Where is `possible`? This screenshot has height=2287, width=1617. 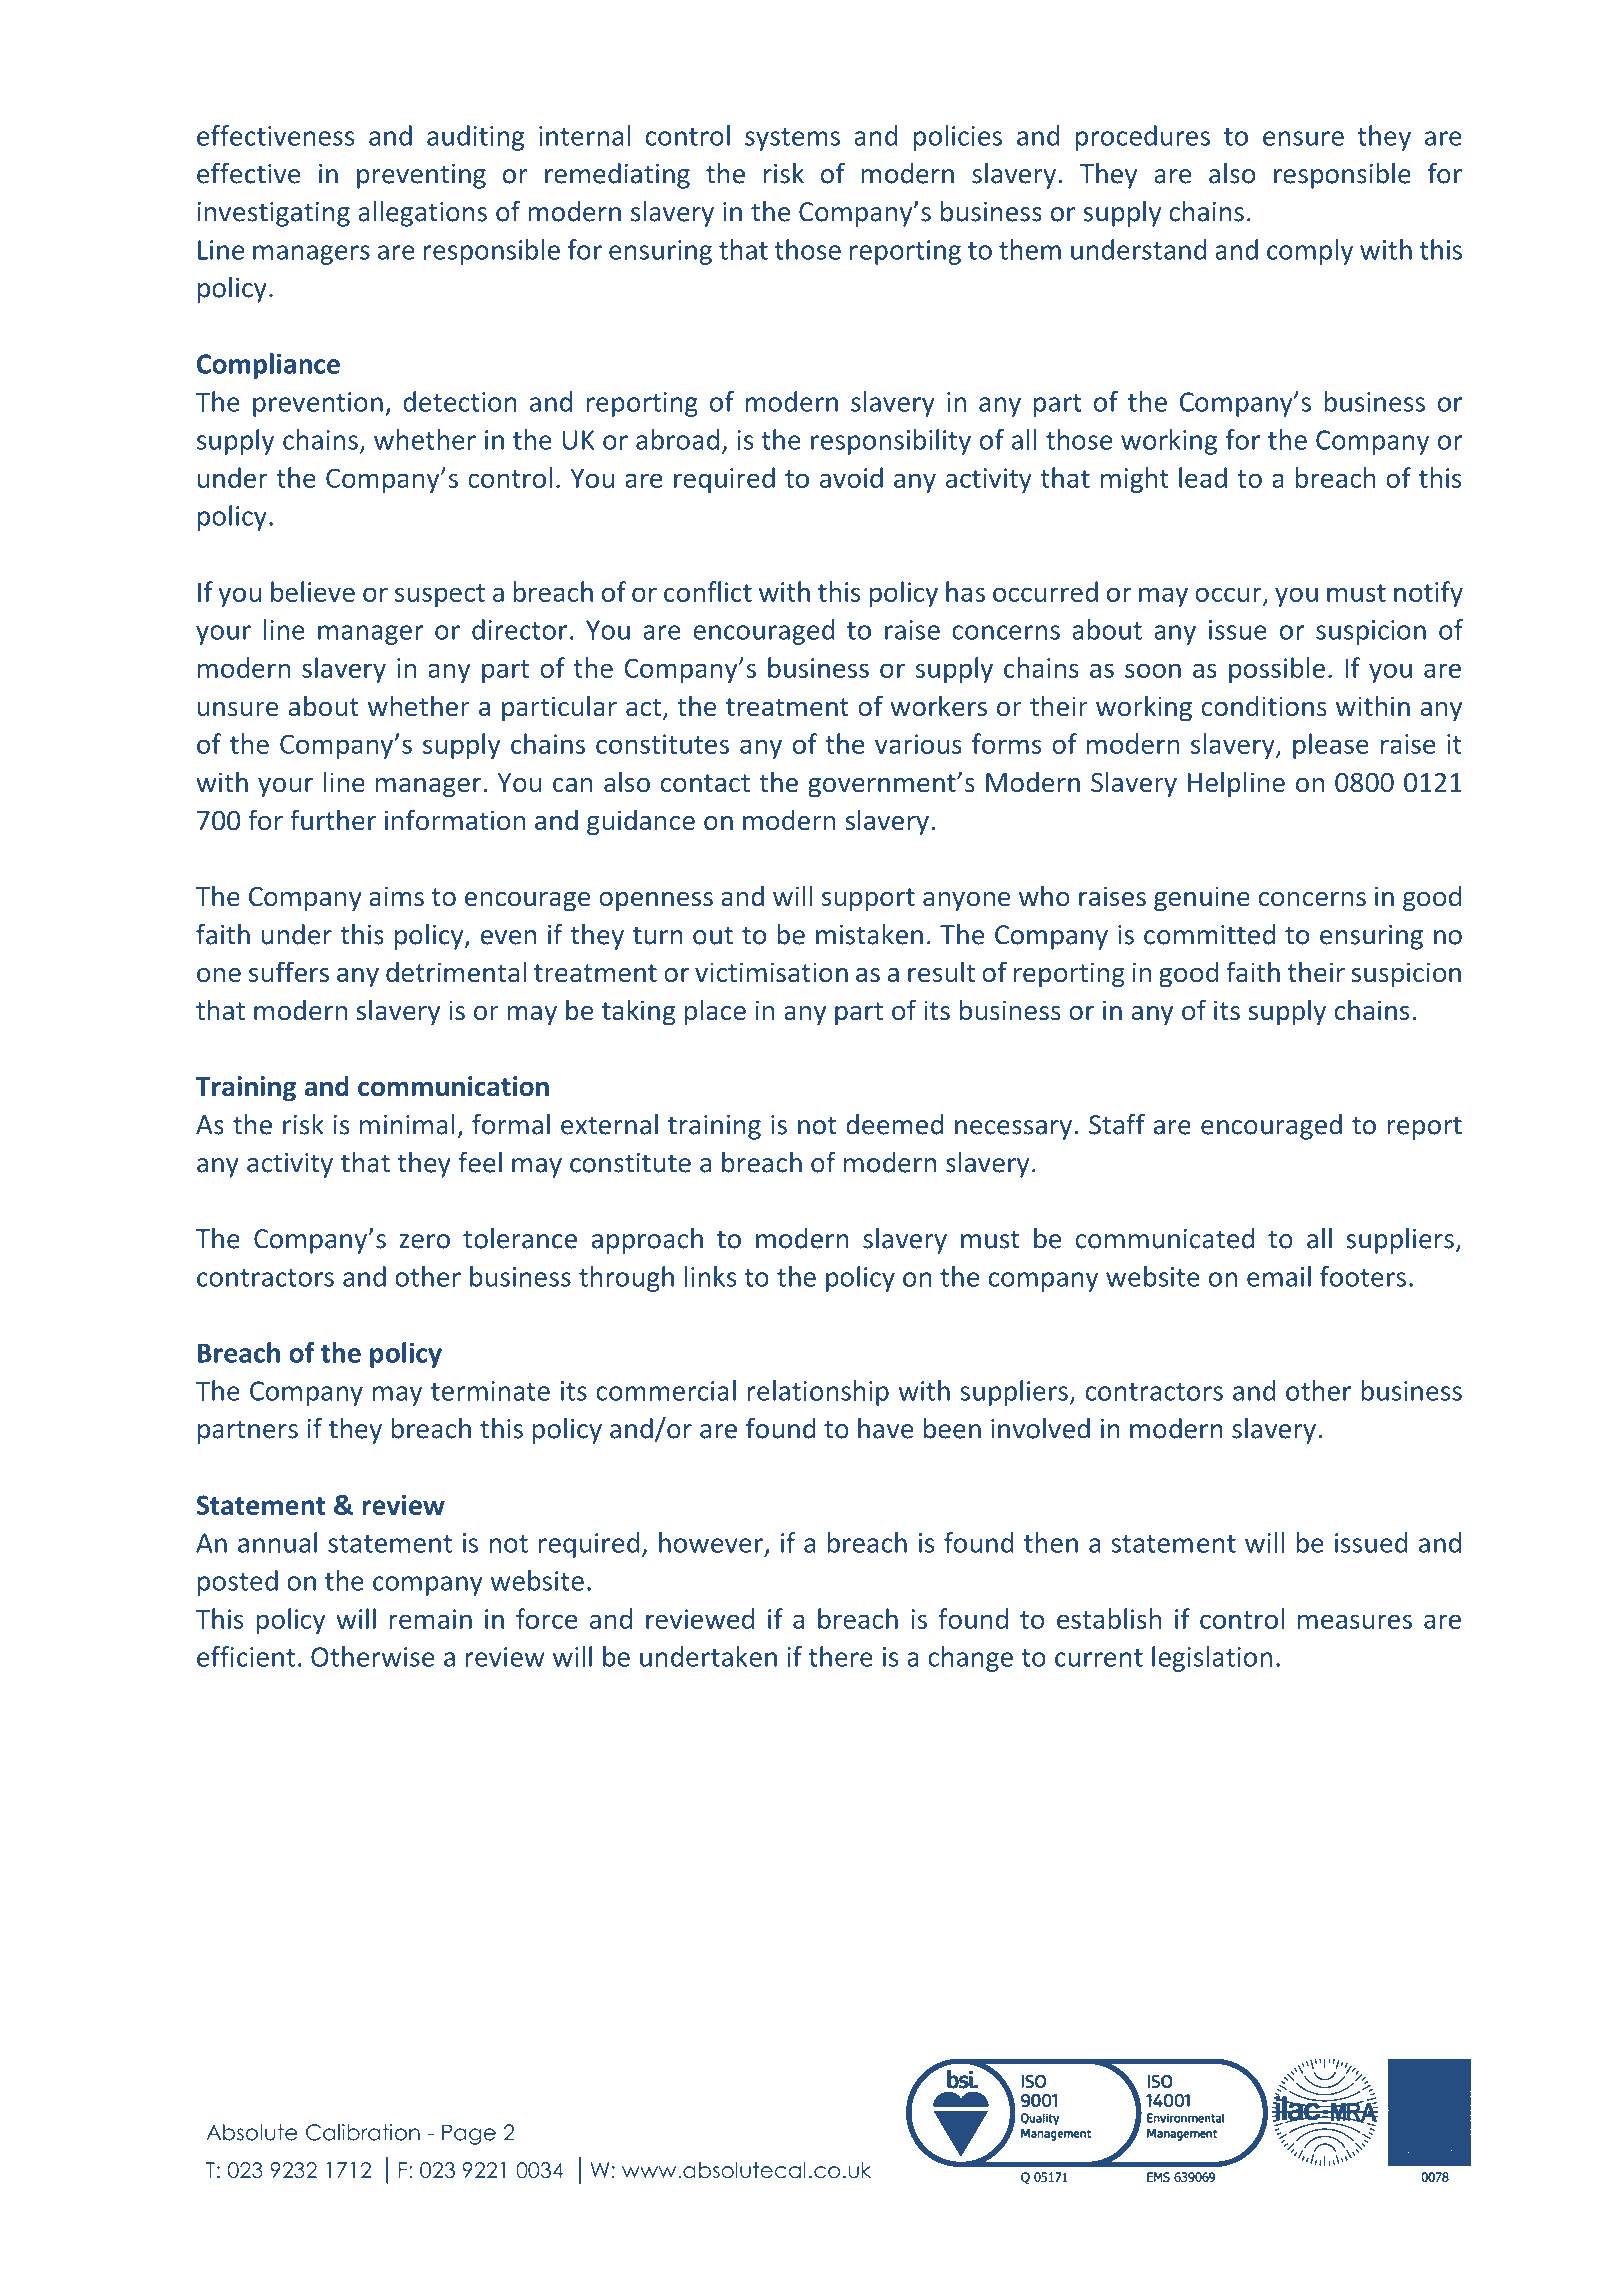
possible is located at coordinates (1277, 670).
